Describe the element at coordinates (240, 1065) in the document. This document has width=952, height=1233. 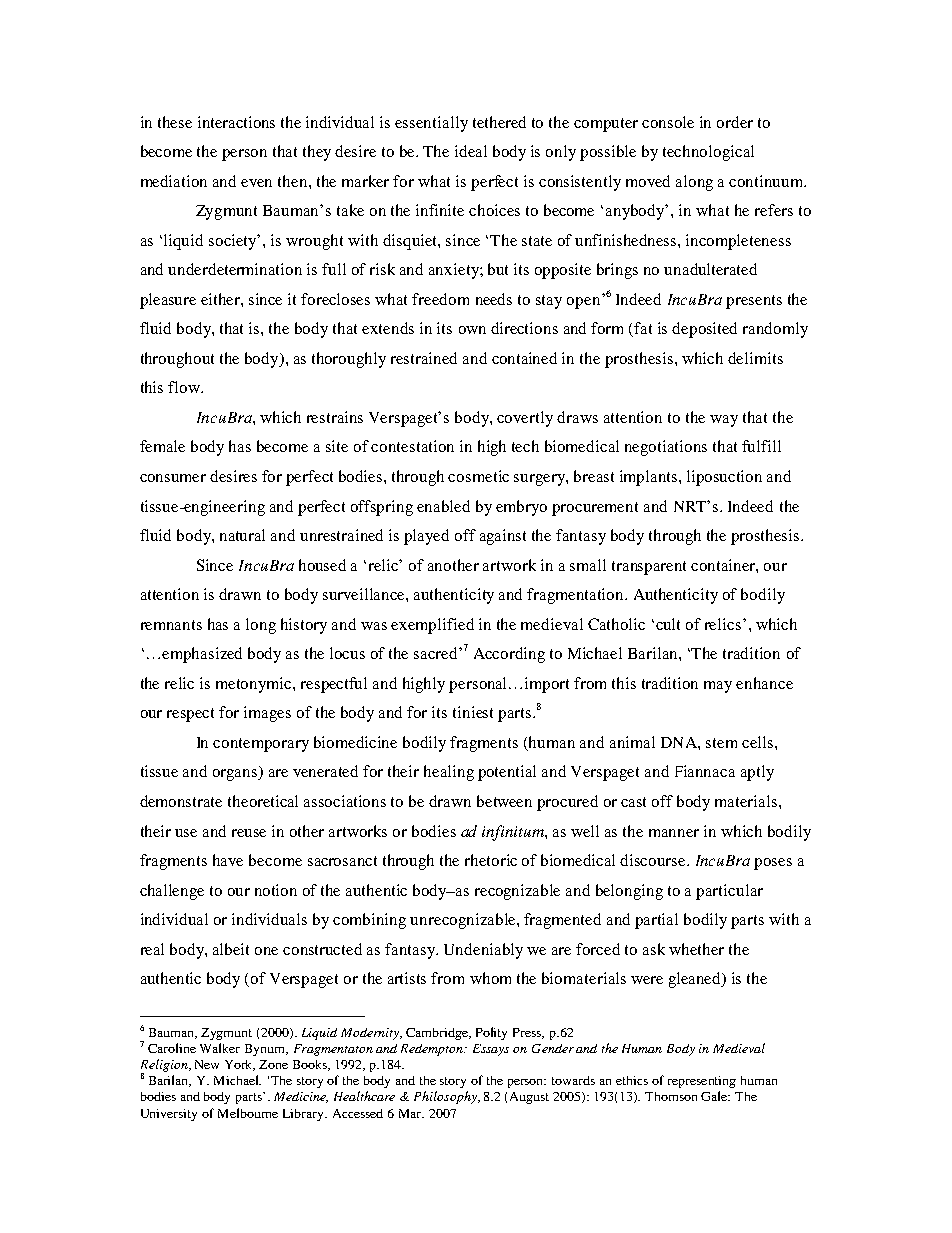
I see `York` at that location.
